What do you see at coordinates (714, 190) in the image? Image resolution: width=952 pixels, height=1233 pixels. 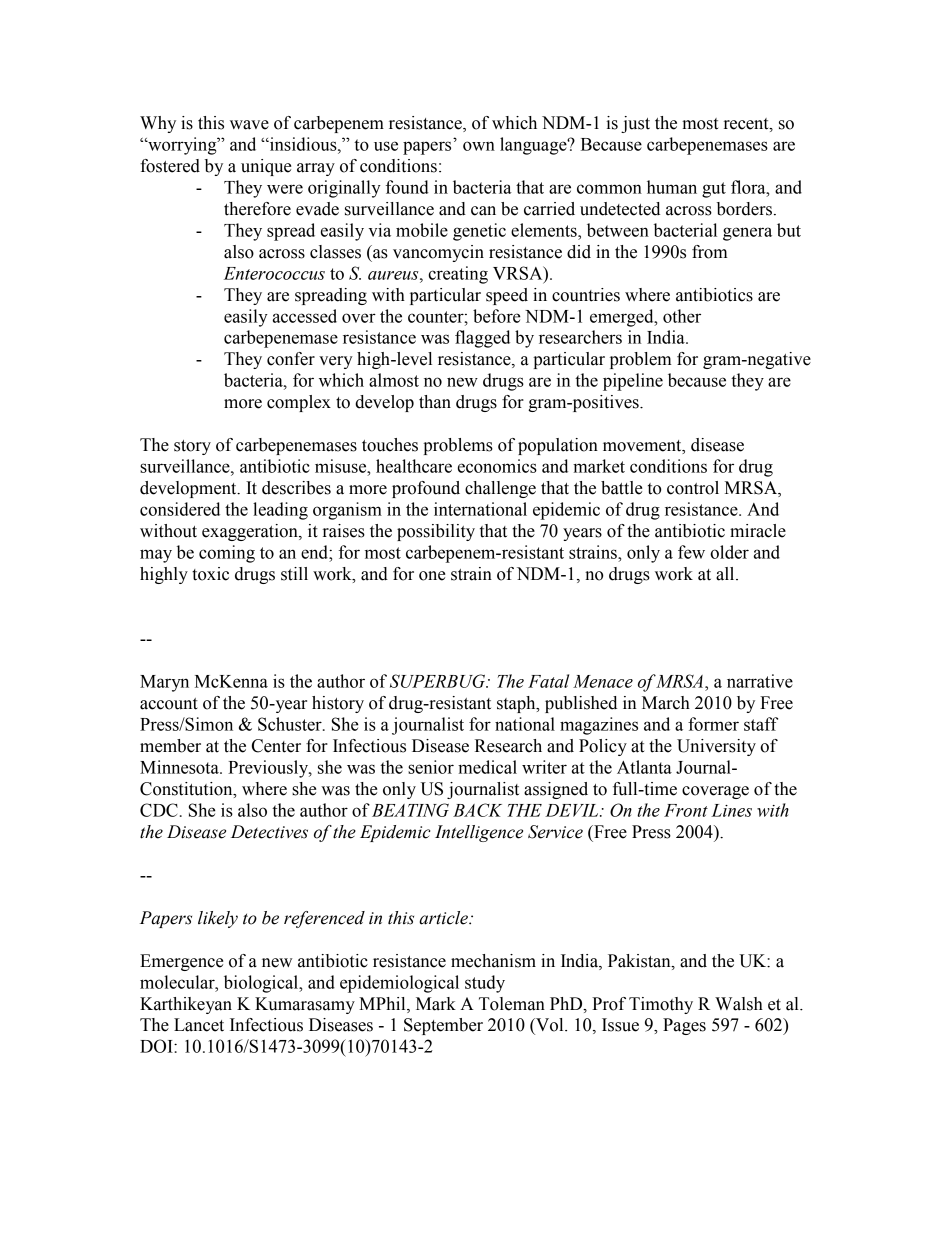 I see `gut` at bounding box center [714, 190].
